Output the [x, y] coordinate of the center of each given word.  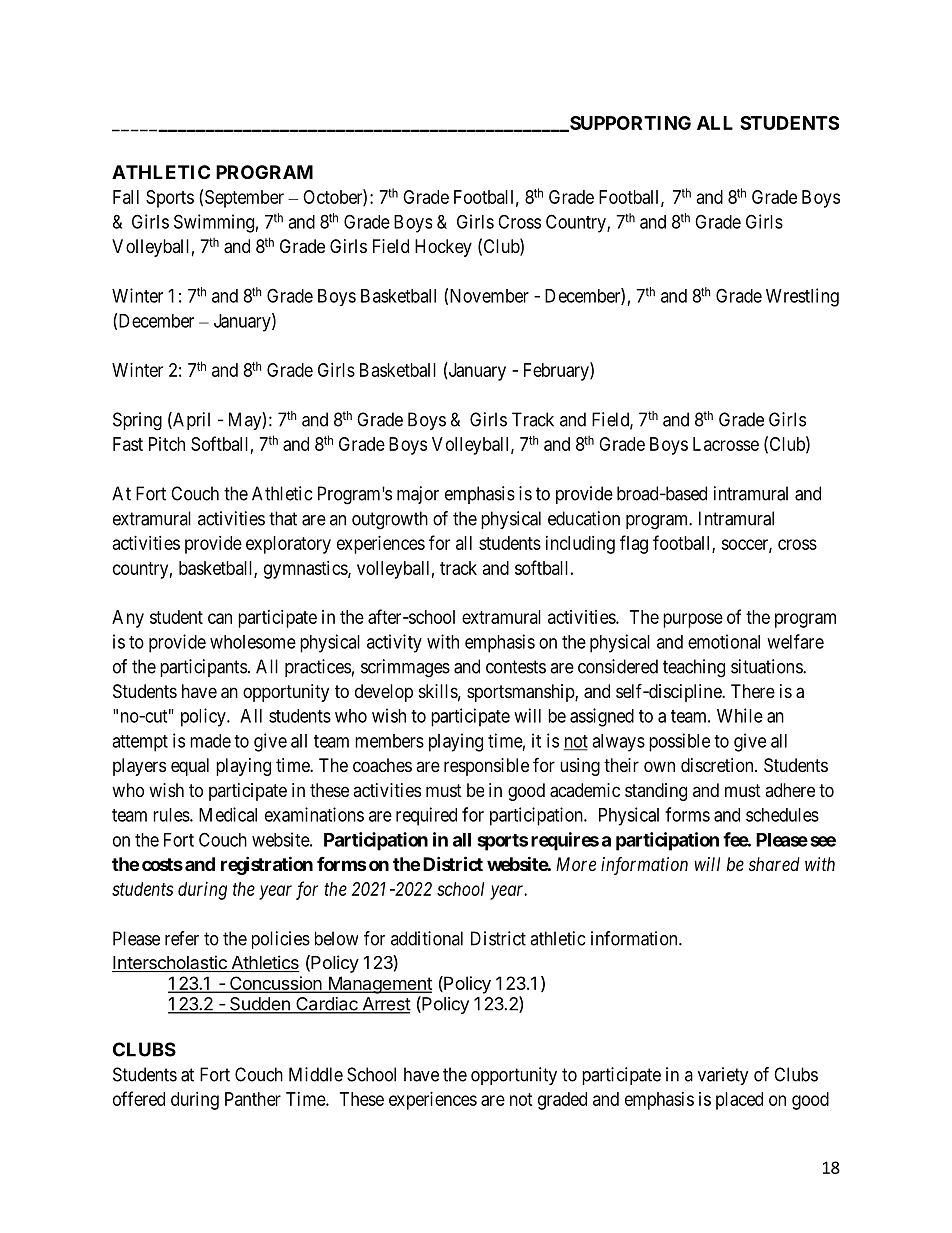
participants [203, 668]
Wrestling [802, 297]
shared [774, 864]
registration [267, 865]
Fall [126, 197]
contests [516, 667]
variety [723, 1076]
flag [634, 544]
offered [139, 1098]
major [418, 495]
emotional [724, 641]
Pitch [167, 444]
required [426, 816]
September [244, 199]
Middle [316, 1074]
